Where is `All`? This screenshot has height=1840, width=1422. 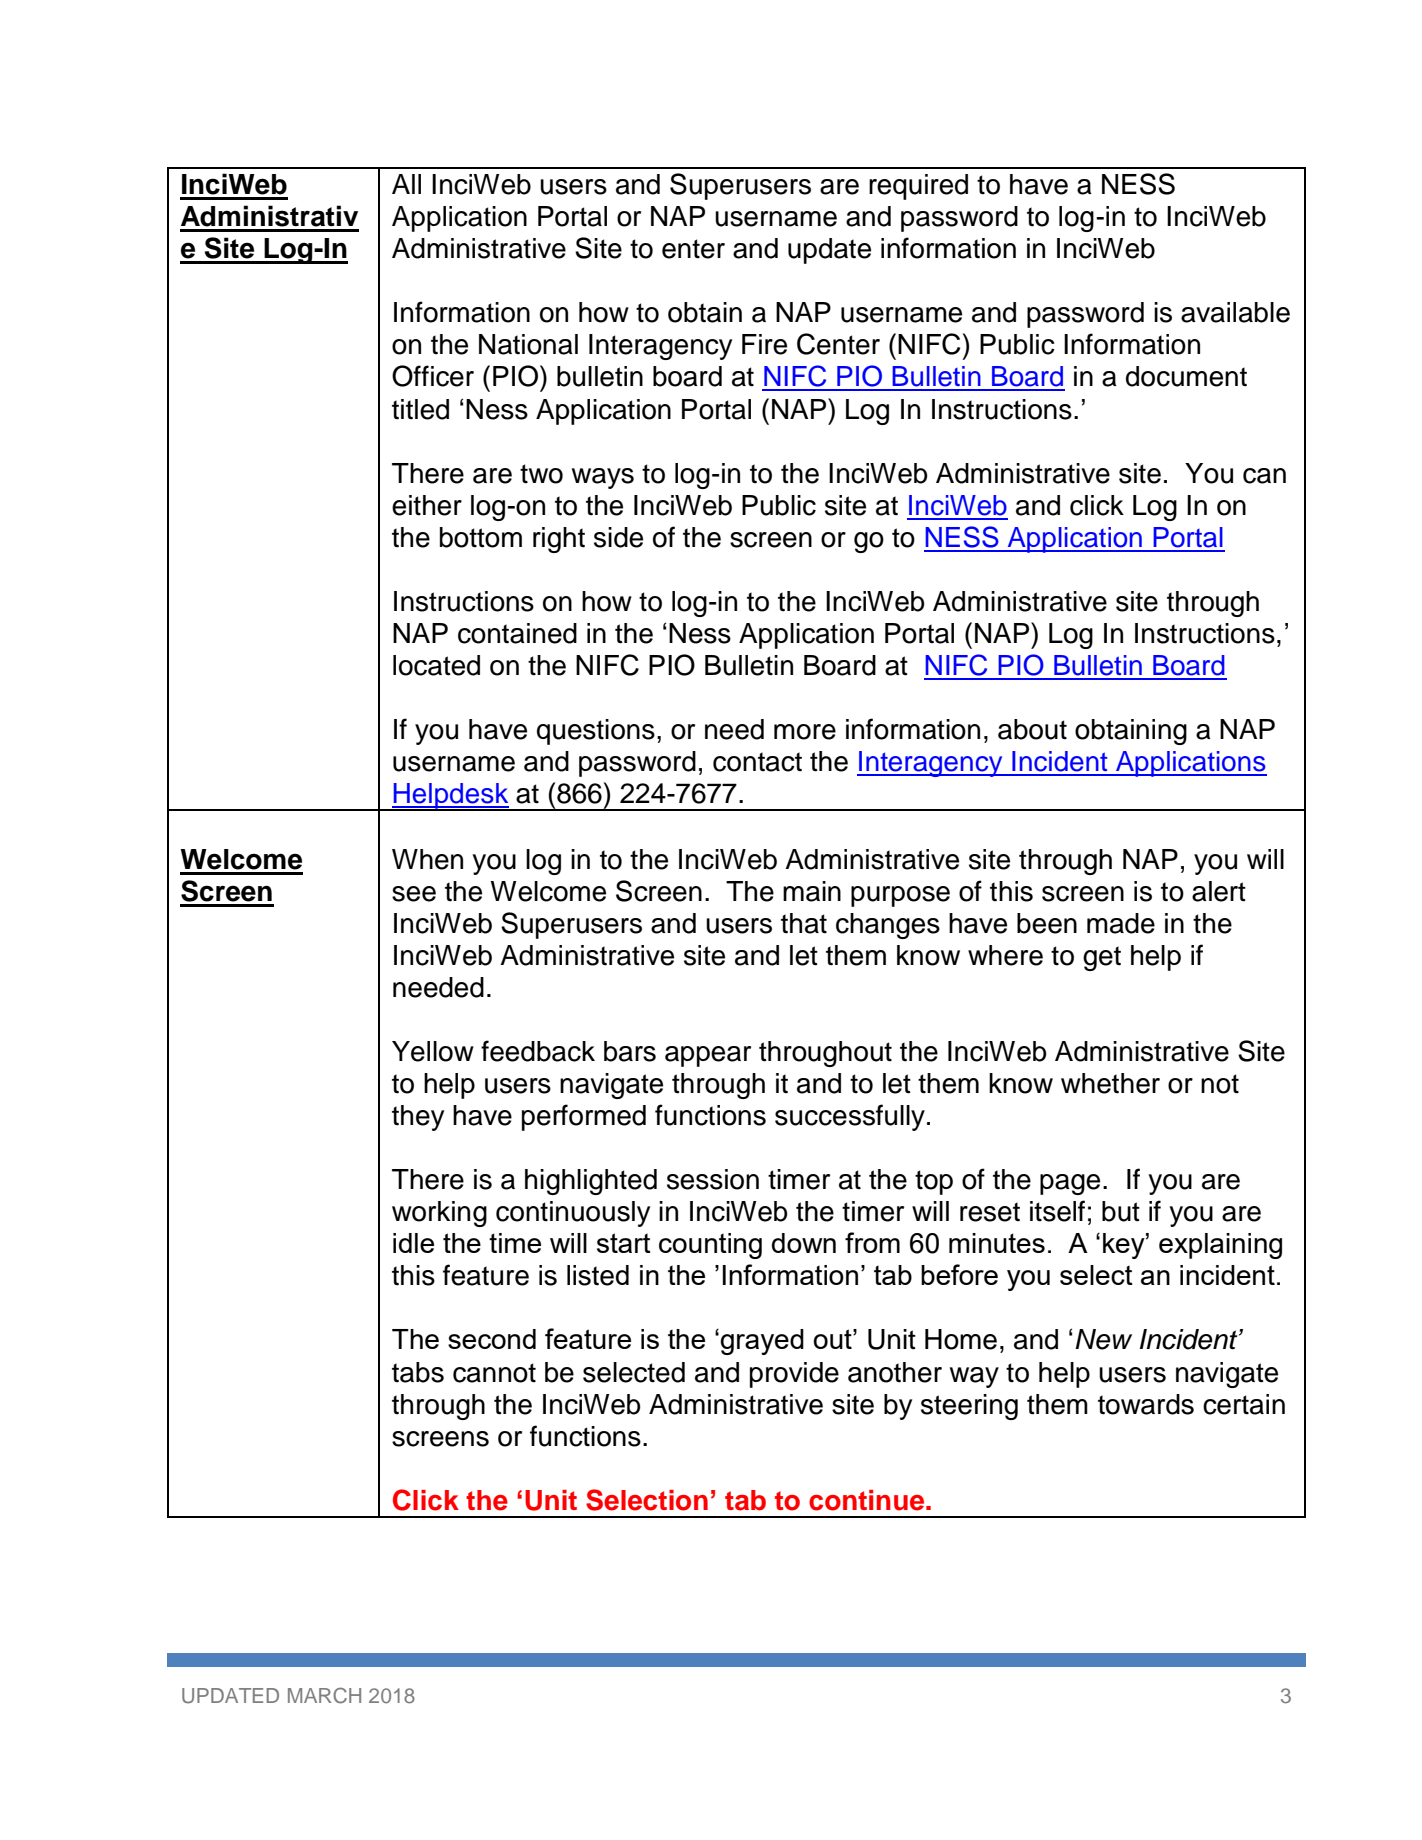
All is located at coordinates (406, 184).
